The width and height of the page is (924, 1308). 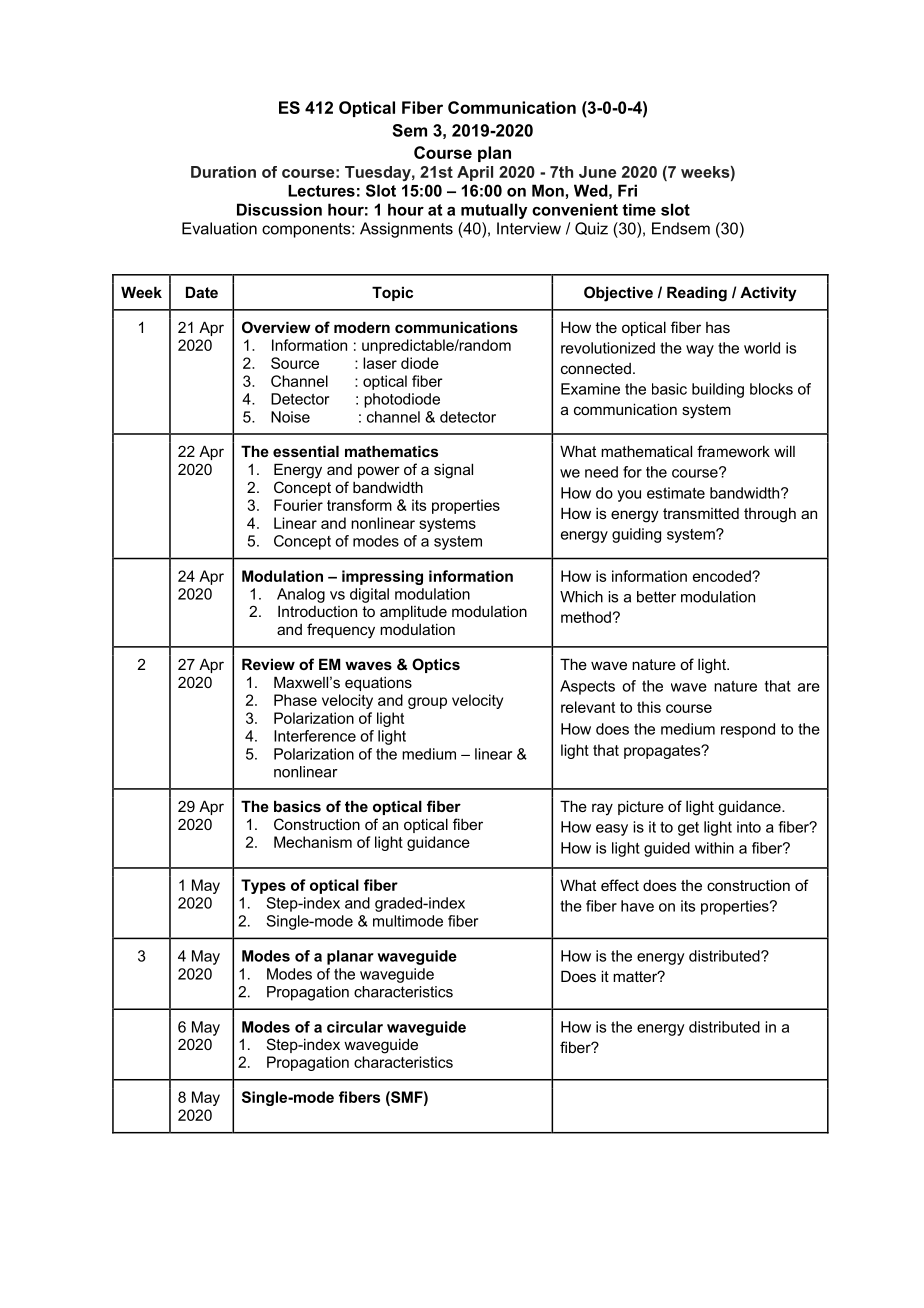 I want to click on circular, so click(x=355, y=1027).
